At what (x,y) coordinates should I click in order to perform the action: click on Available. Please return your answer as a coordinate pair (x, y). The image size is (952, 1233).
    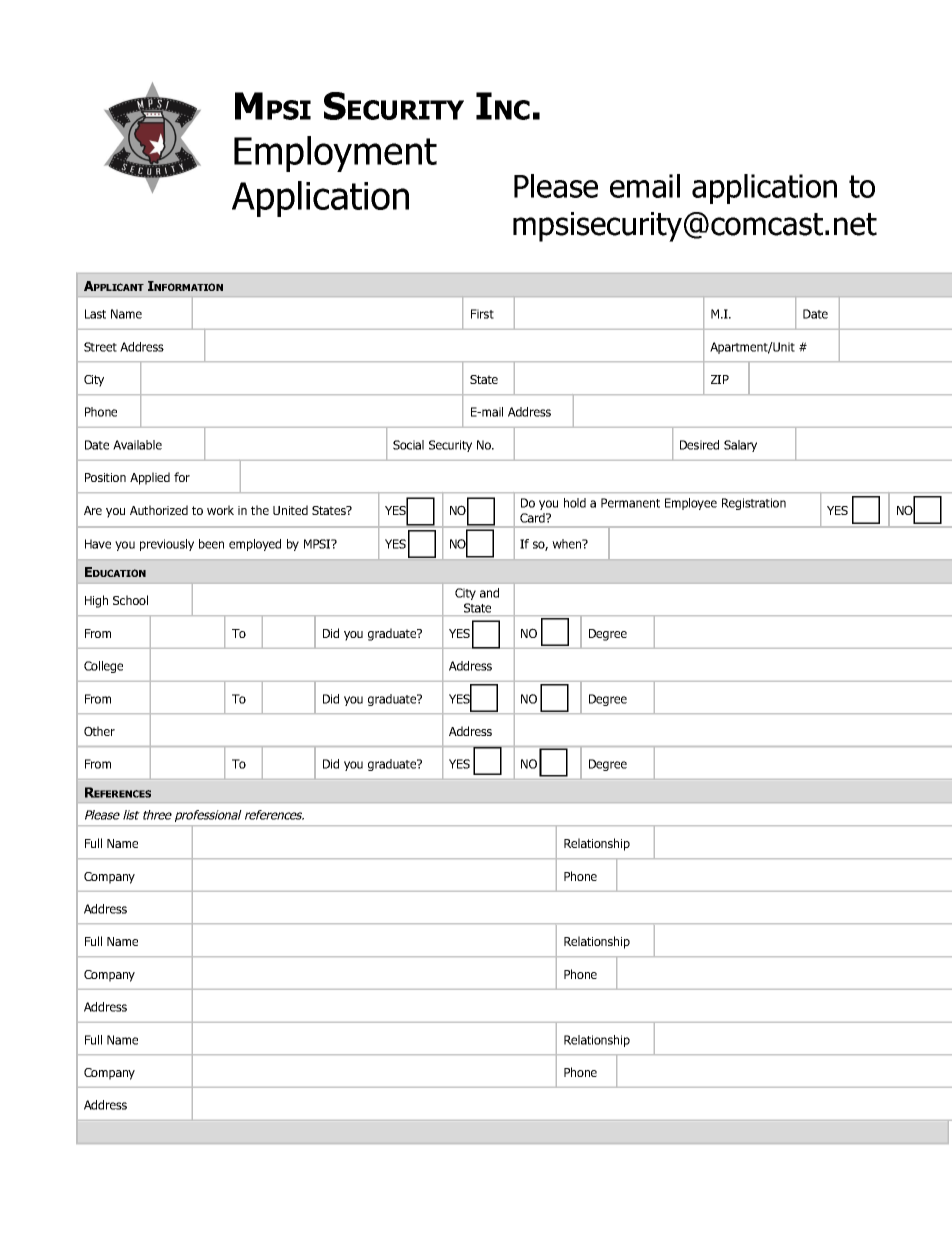
    Looking at the image, I should click on (137, 445).
